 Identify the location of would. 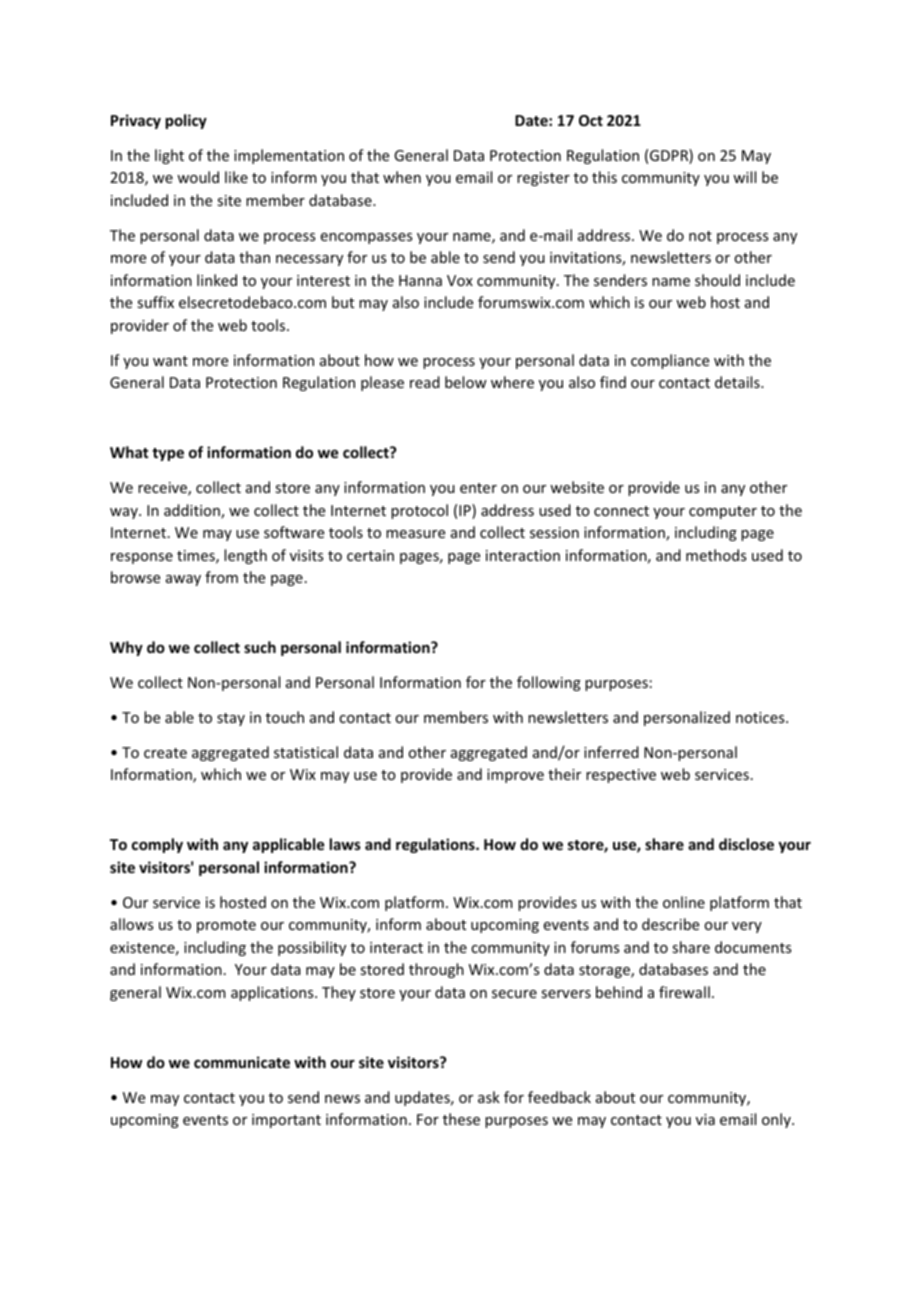
(198, 177).
